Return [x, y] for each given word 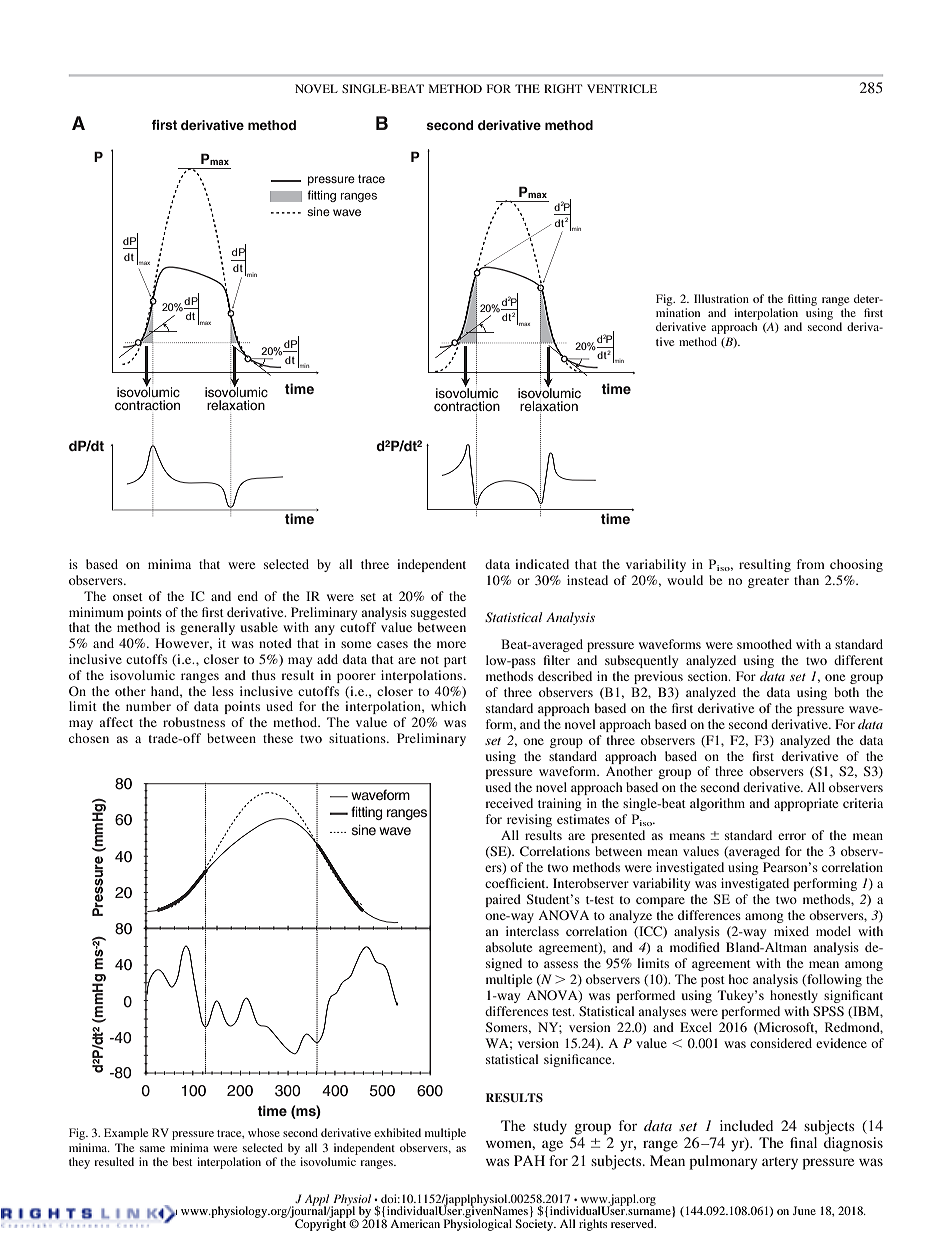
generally [207, 628]
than [806, 580]
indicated [542, 564]
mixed [791, 931]
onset [128, 597]
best [182, 1161]
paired [503, 900]
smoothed [764, 644]
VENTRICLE [622, 88]
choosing [856, 565]
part [455, 661]
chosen [89, 738]
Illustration [721, 298]
